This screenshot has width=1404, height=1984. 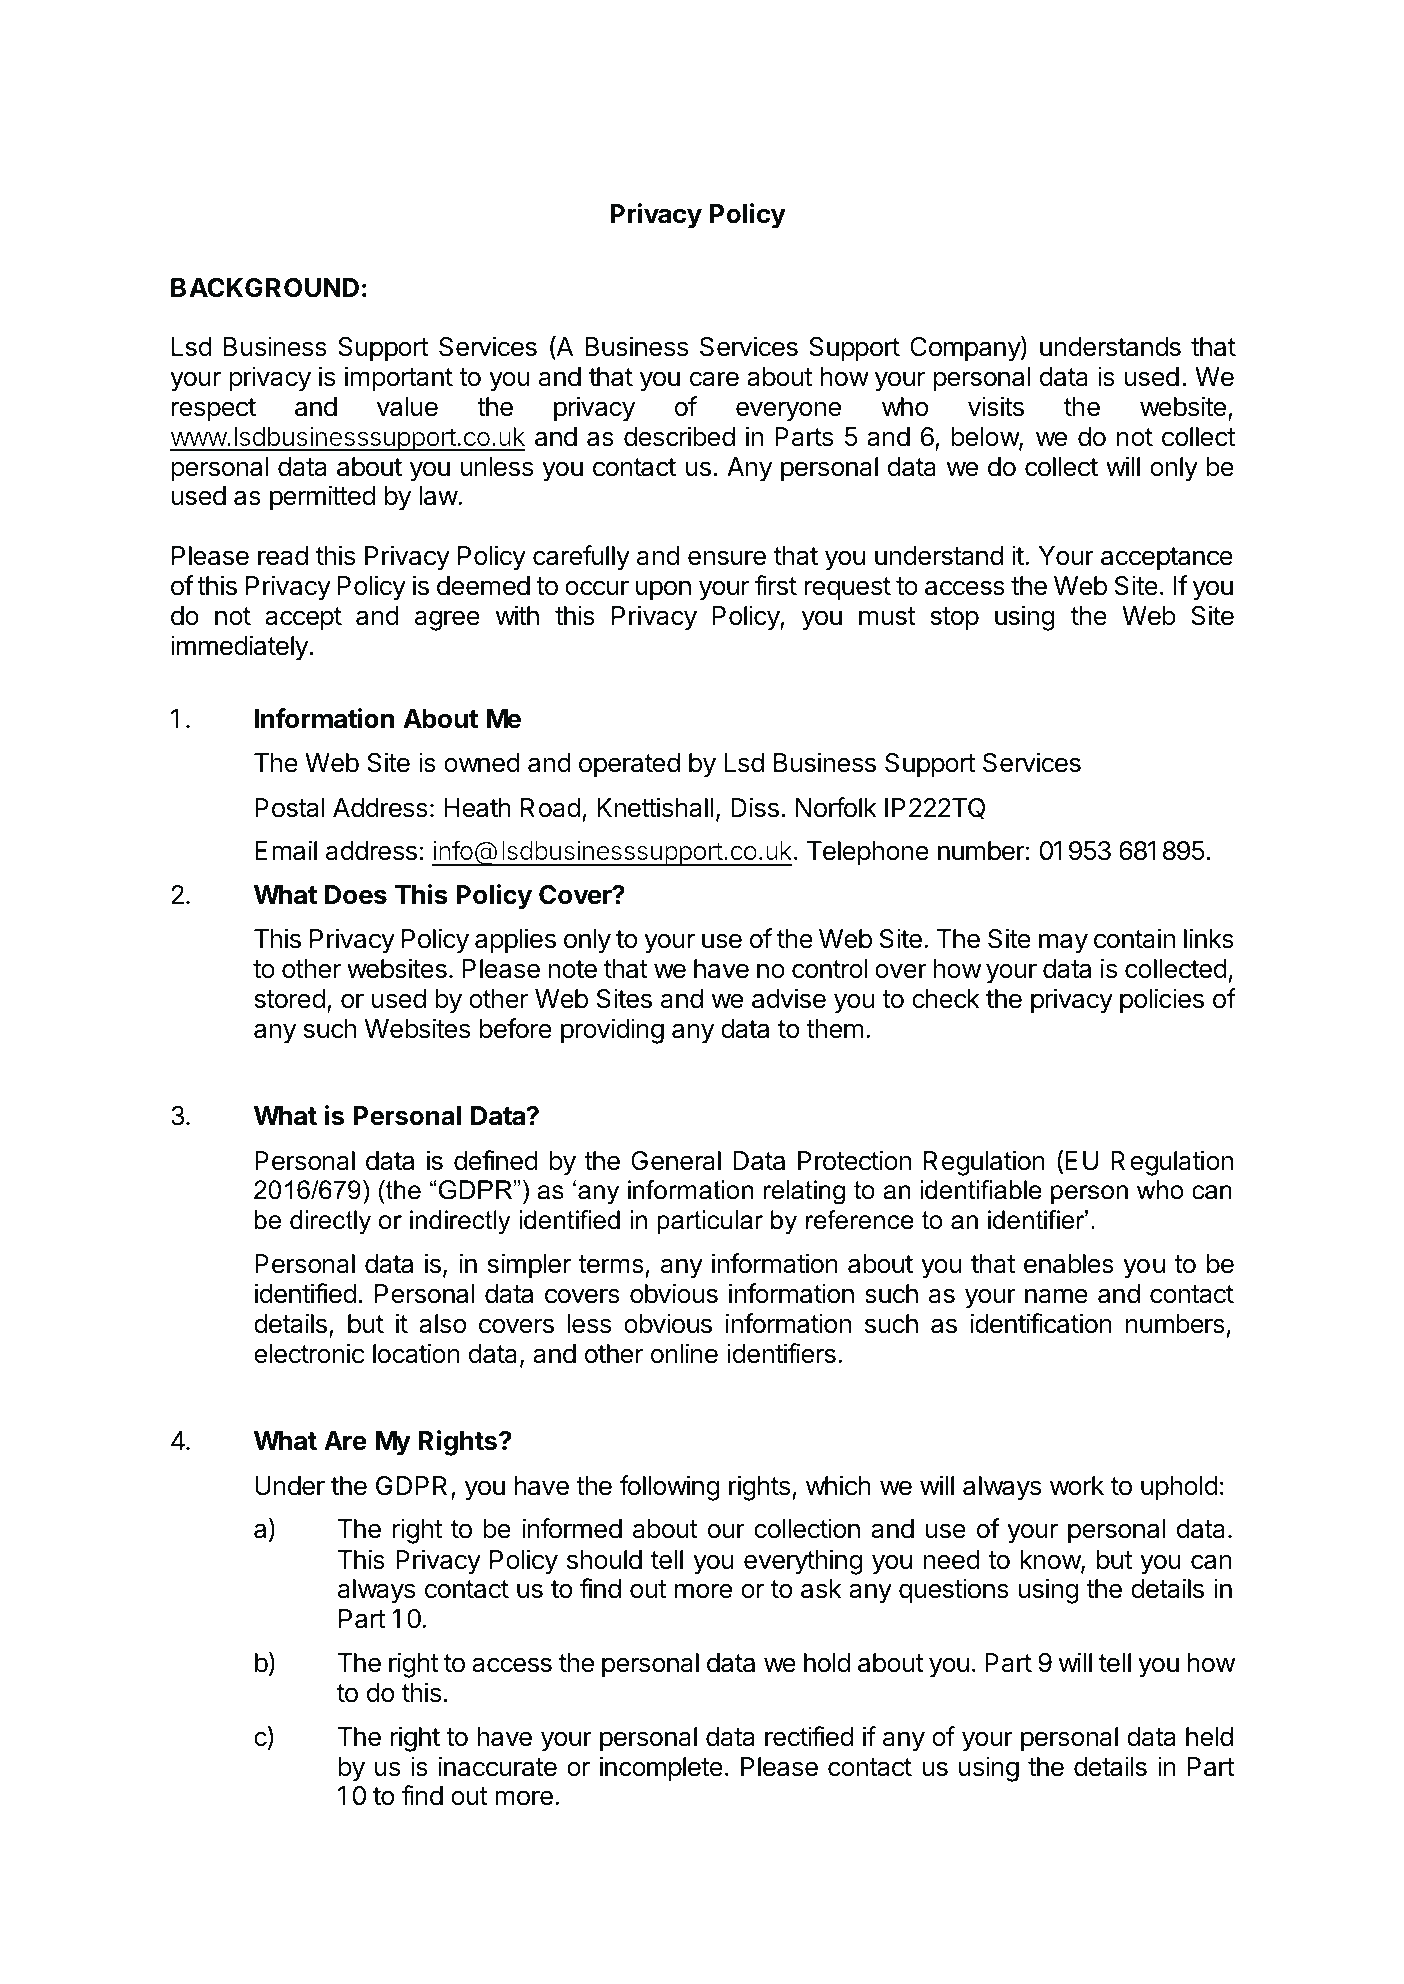 I want to click on Diss, so click(x=755, y=807).
